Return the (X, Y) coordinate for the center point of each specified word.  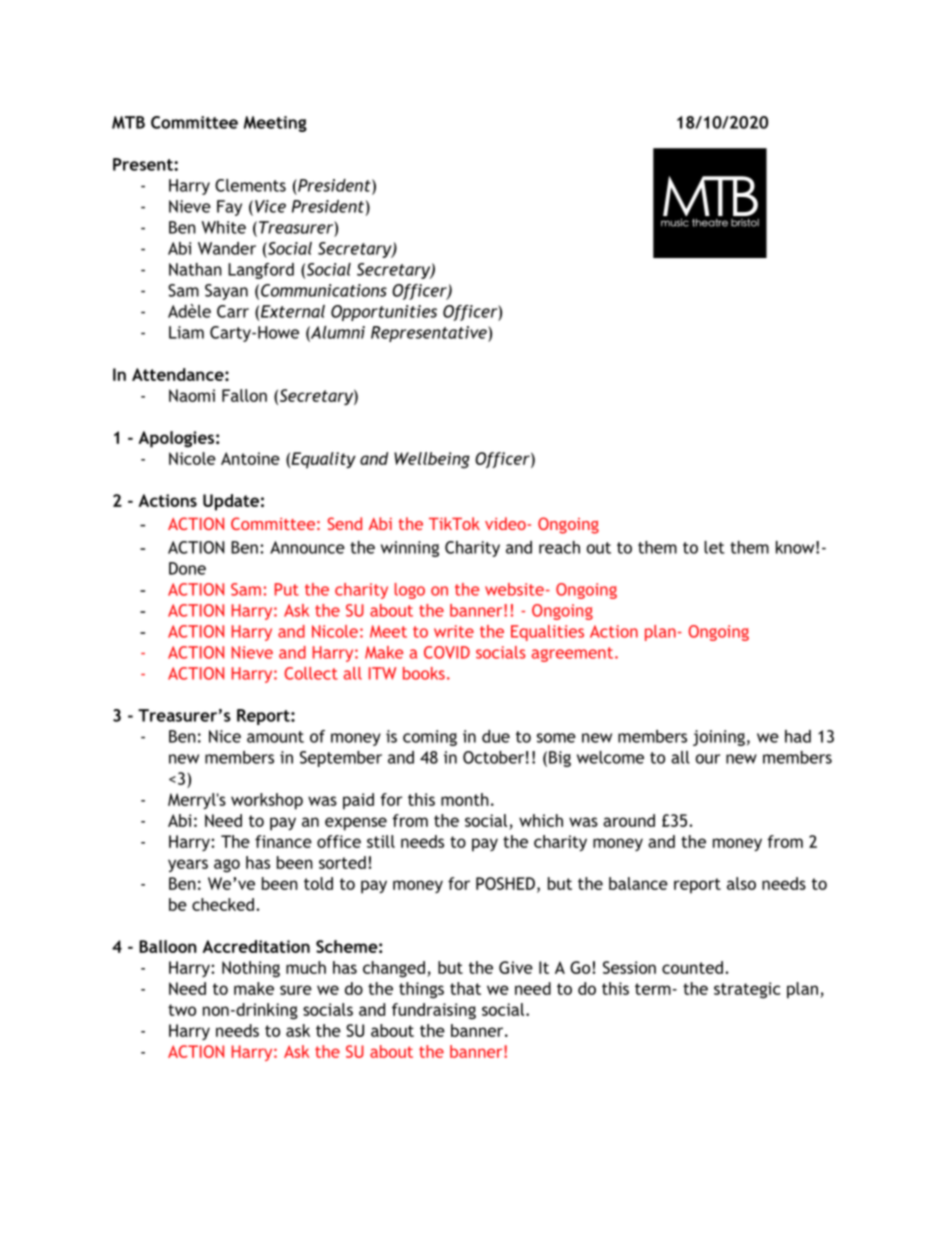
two (182, 1010)
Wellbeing (432, 460)
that (465, 988)
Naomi (192, 395)
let (714, 547)
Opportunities (384, 313)
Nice (225, 736)
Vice (270, 206)
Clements (250, 185)
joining (719, 738)
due (496, 736)
